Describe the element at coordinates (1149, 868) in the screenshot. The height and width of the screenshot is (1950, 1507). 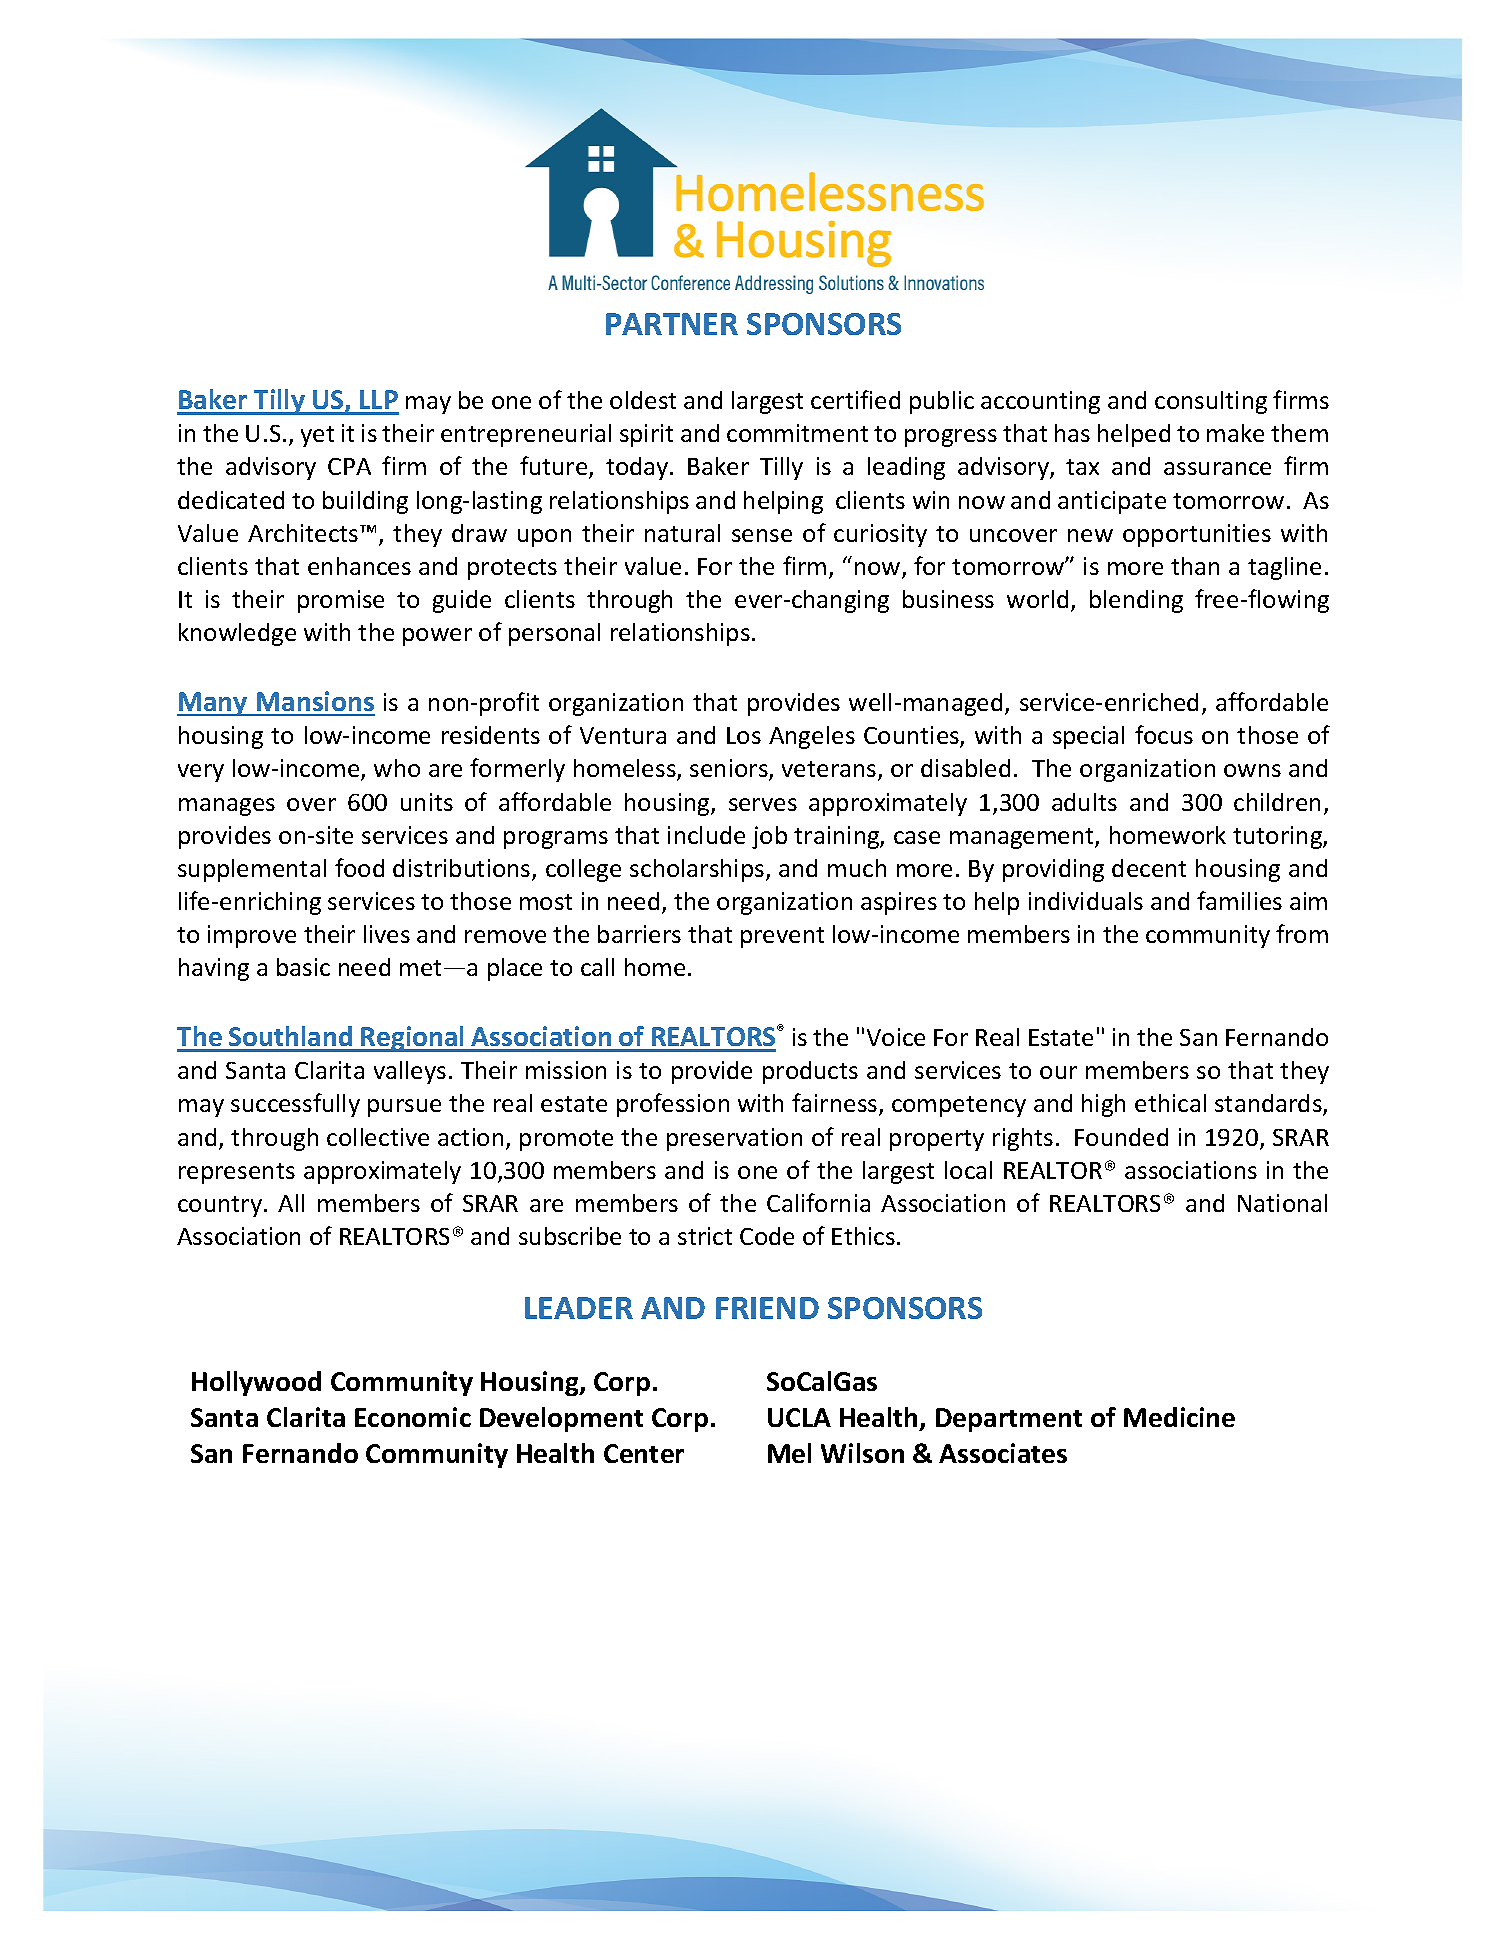
I see `decent` at that location.
